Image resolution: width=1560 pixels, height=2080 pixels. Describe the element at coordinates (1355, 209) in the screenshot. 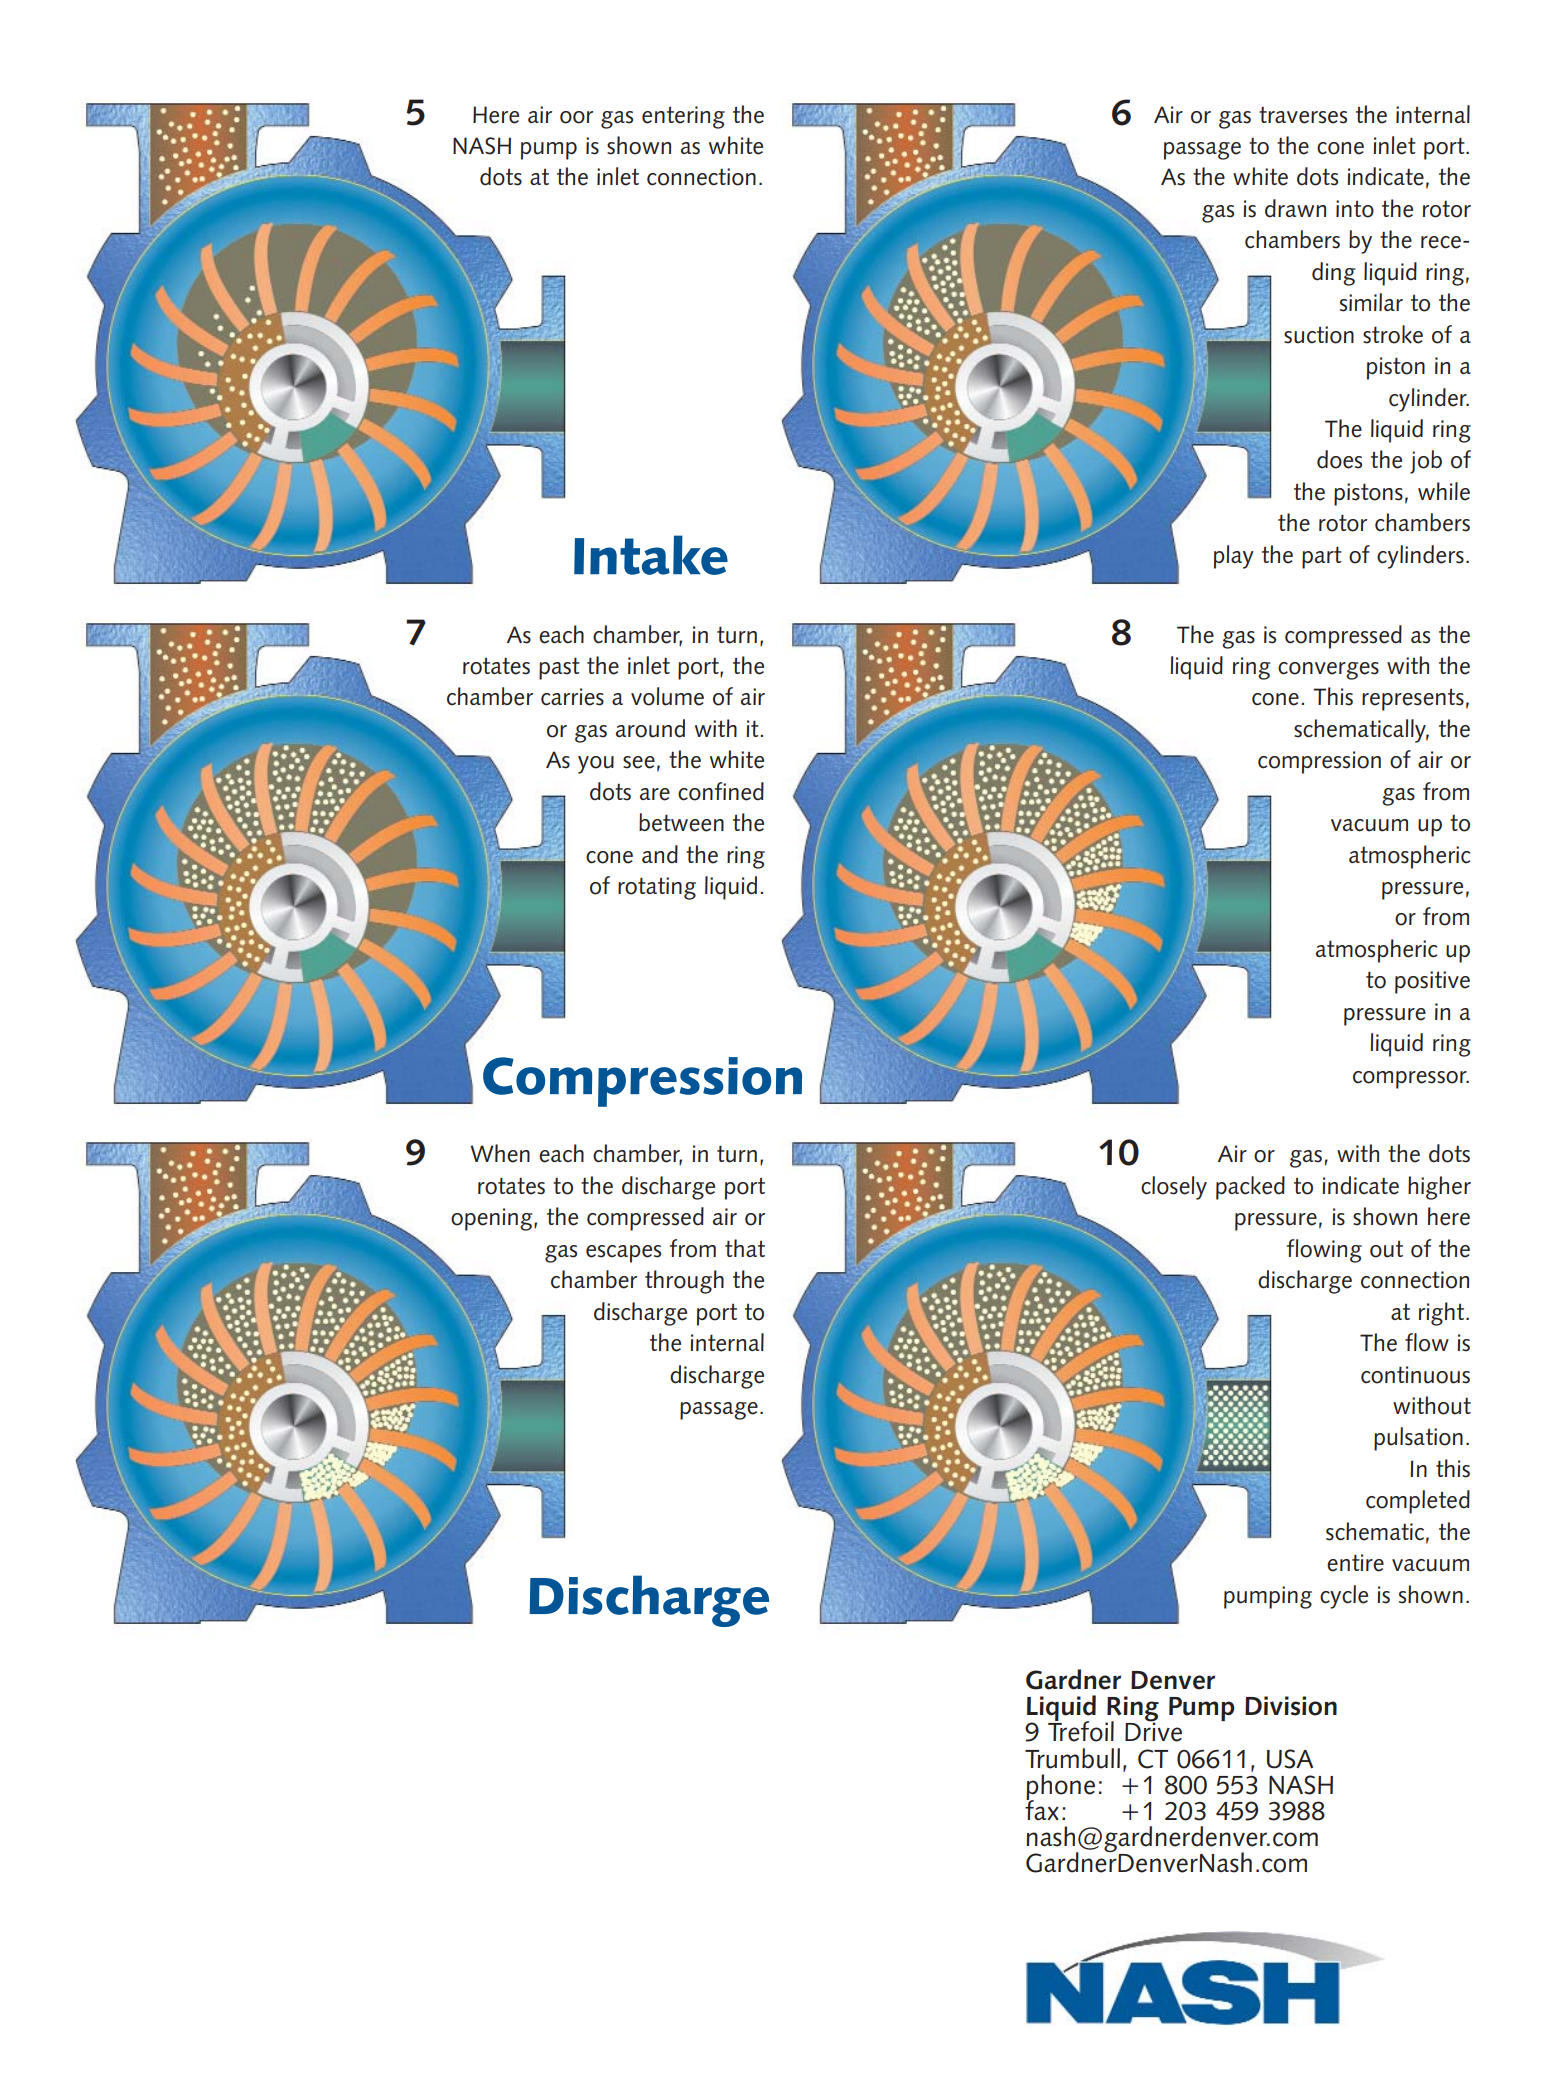

I see `into` at that location.
